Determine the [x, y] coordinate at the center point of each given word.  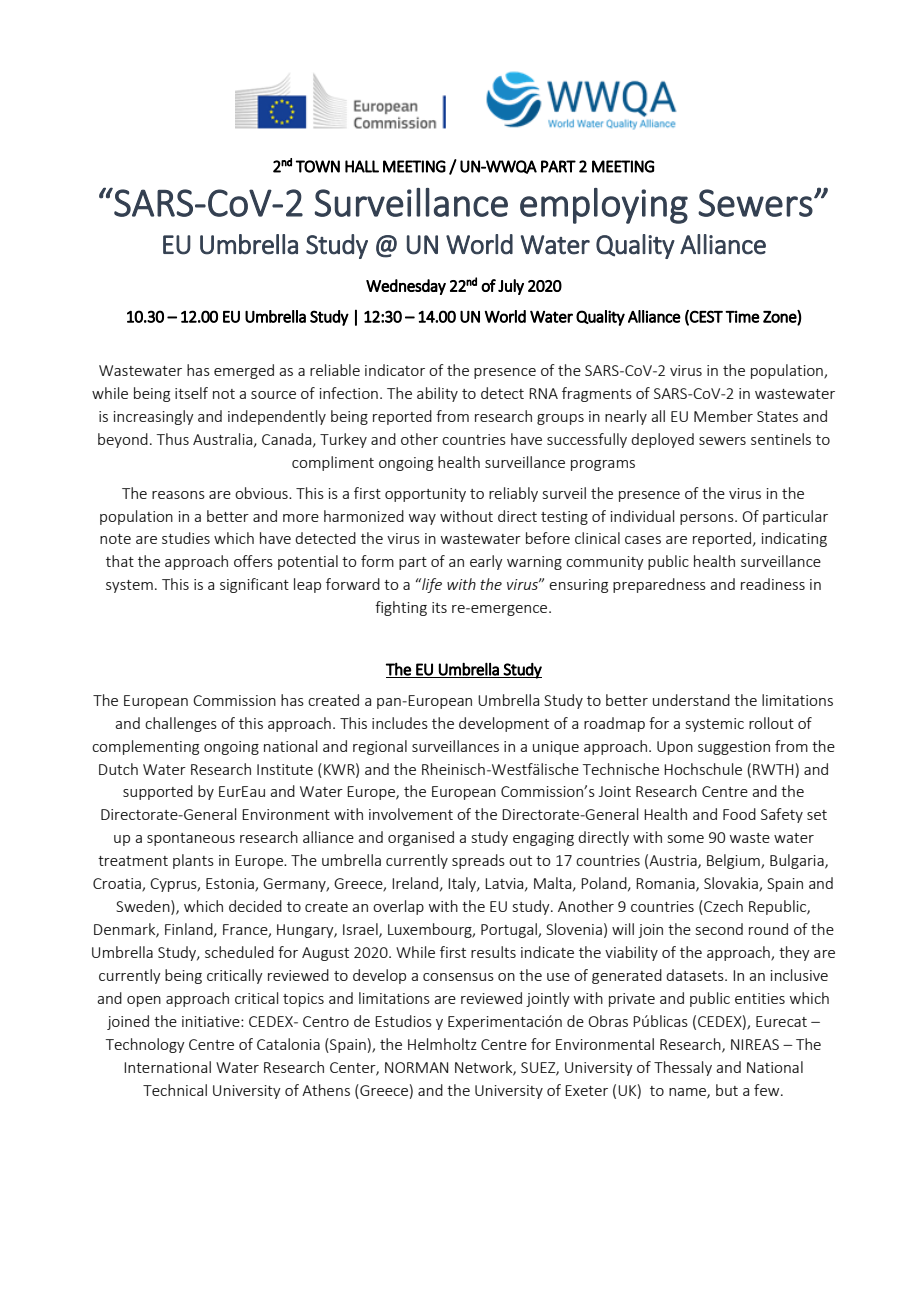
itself [191, 393]
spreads [478, 861]
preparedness [659, 585]
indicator [395, 370]
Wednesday [406, 287]
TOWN [318, 166]
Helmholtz [442, 1044]
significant [254, 585]
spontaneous [191, 839]
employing [604, 206]
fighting [401, 608]
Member [723, 416]
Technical [175, 1090]
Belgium [734, 861]
